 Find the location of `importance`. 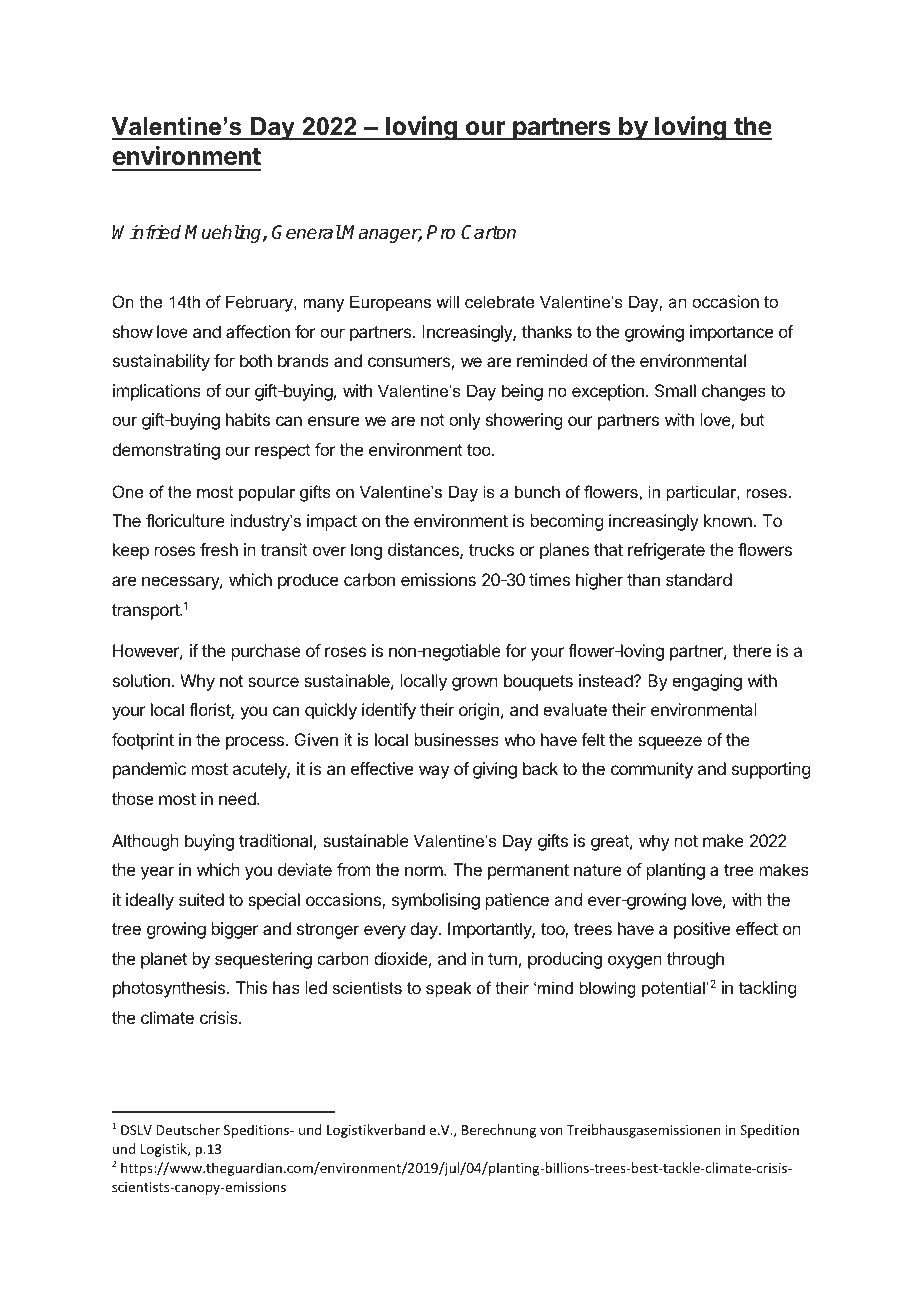

importance is located at coordinates (731, 333).
